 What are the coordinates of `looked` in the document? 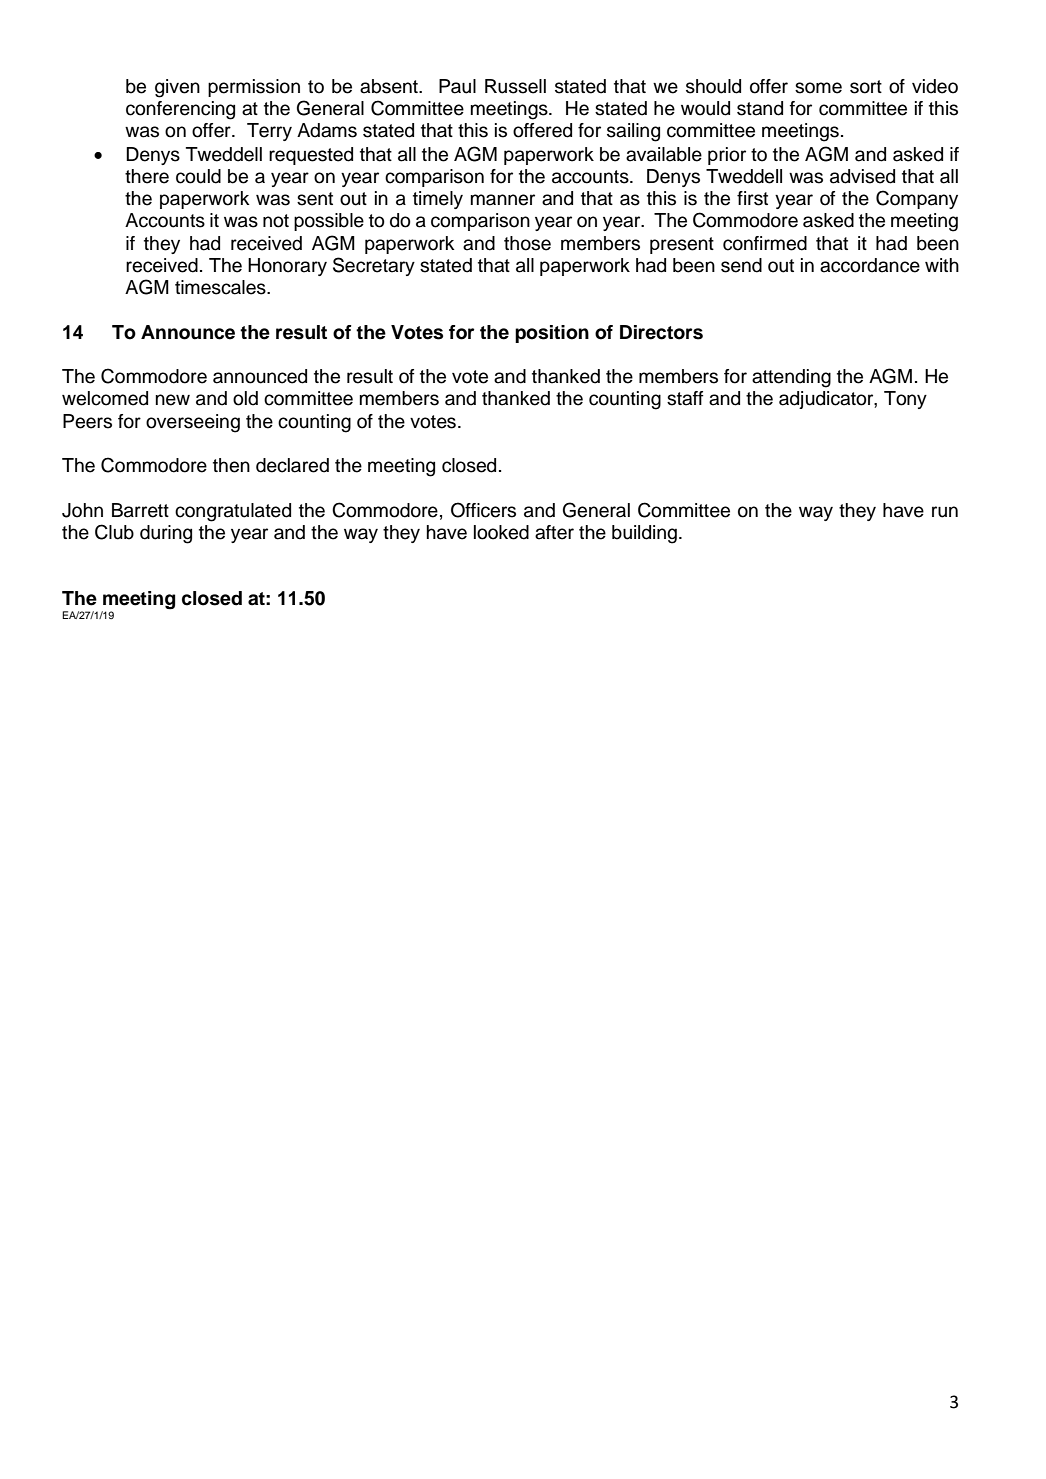 It's located at (501, 532).
